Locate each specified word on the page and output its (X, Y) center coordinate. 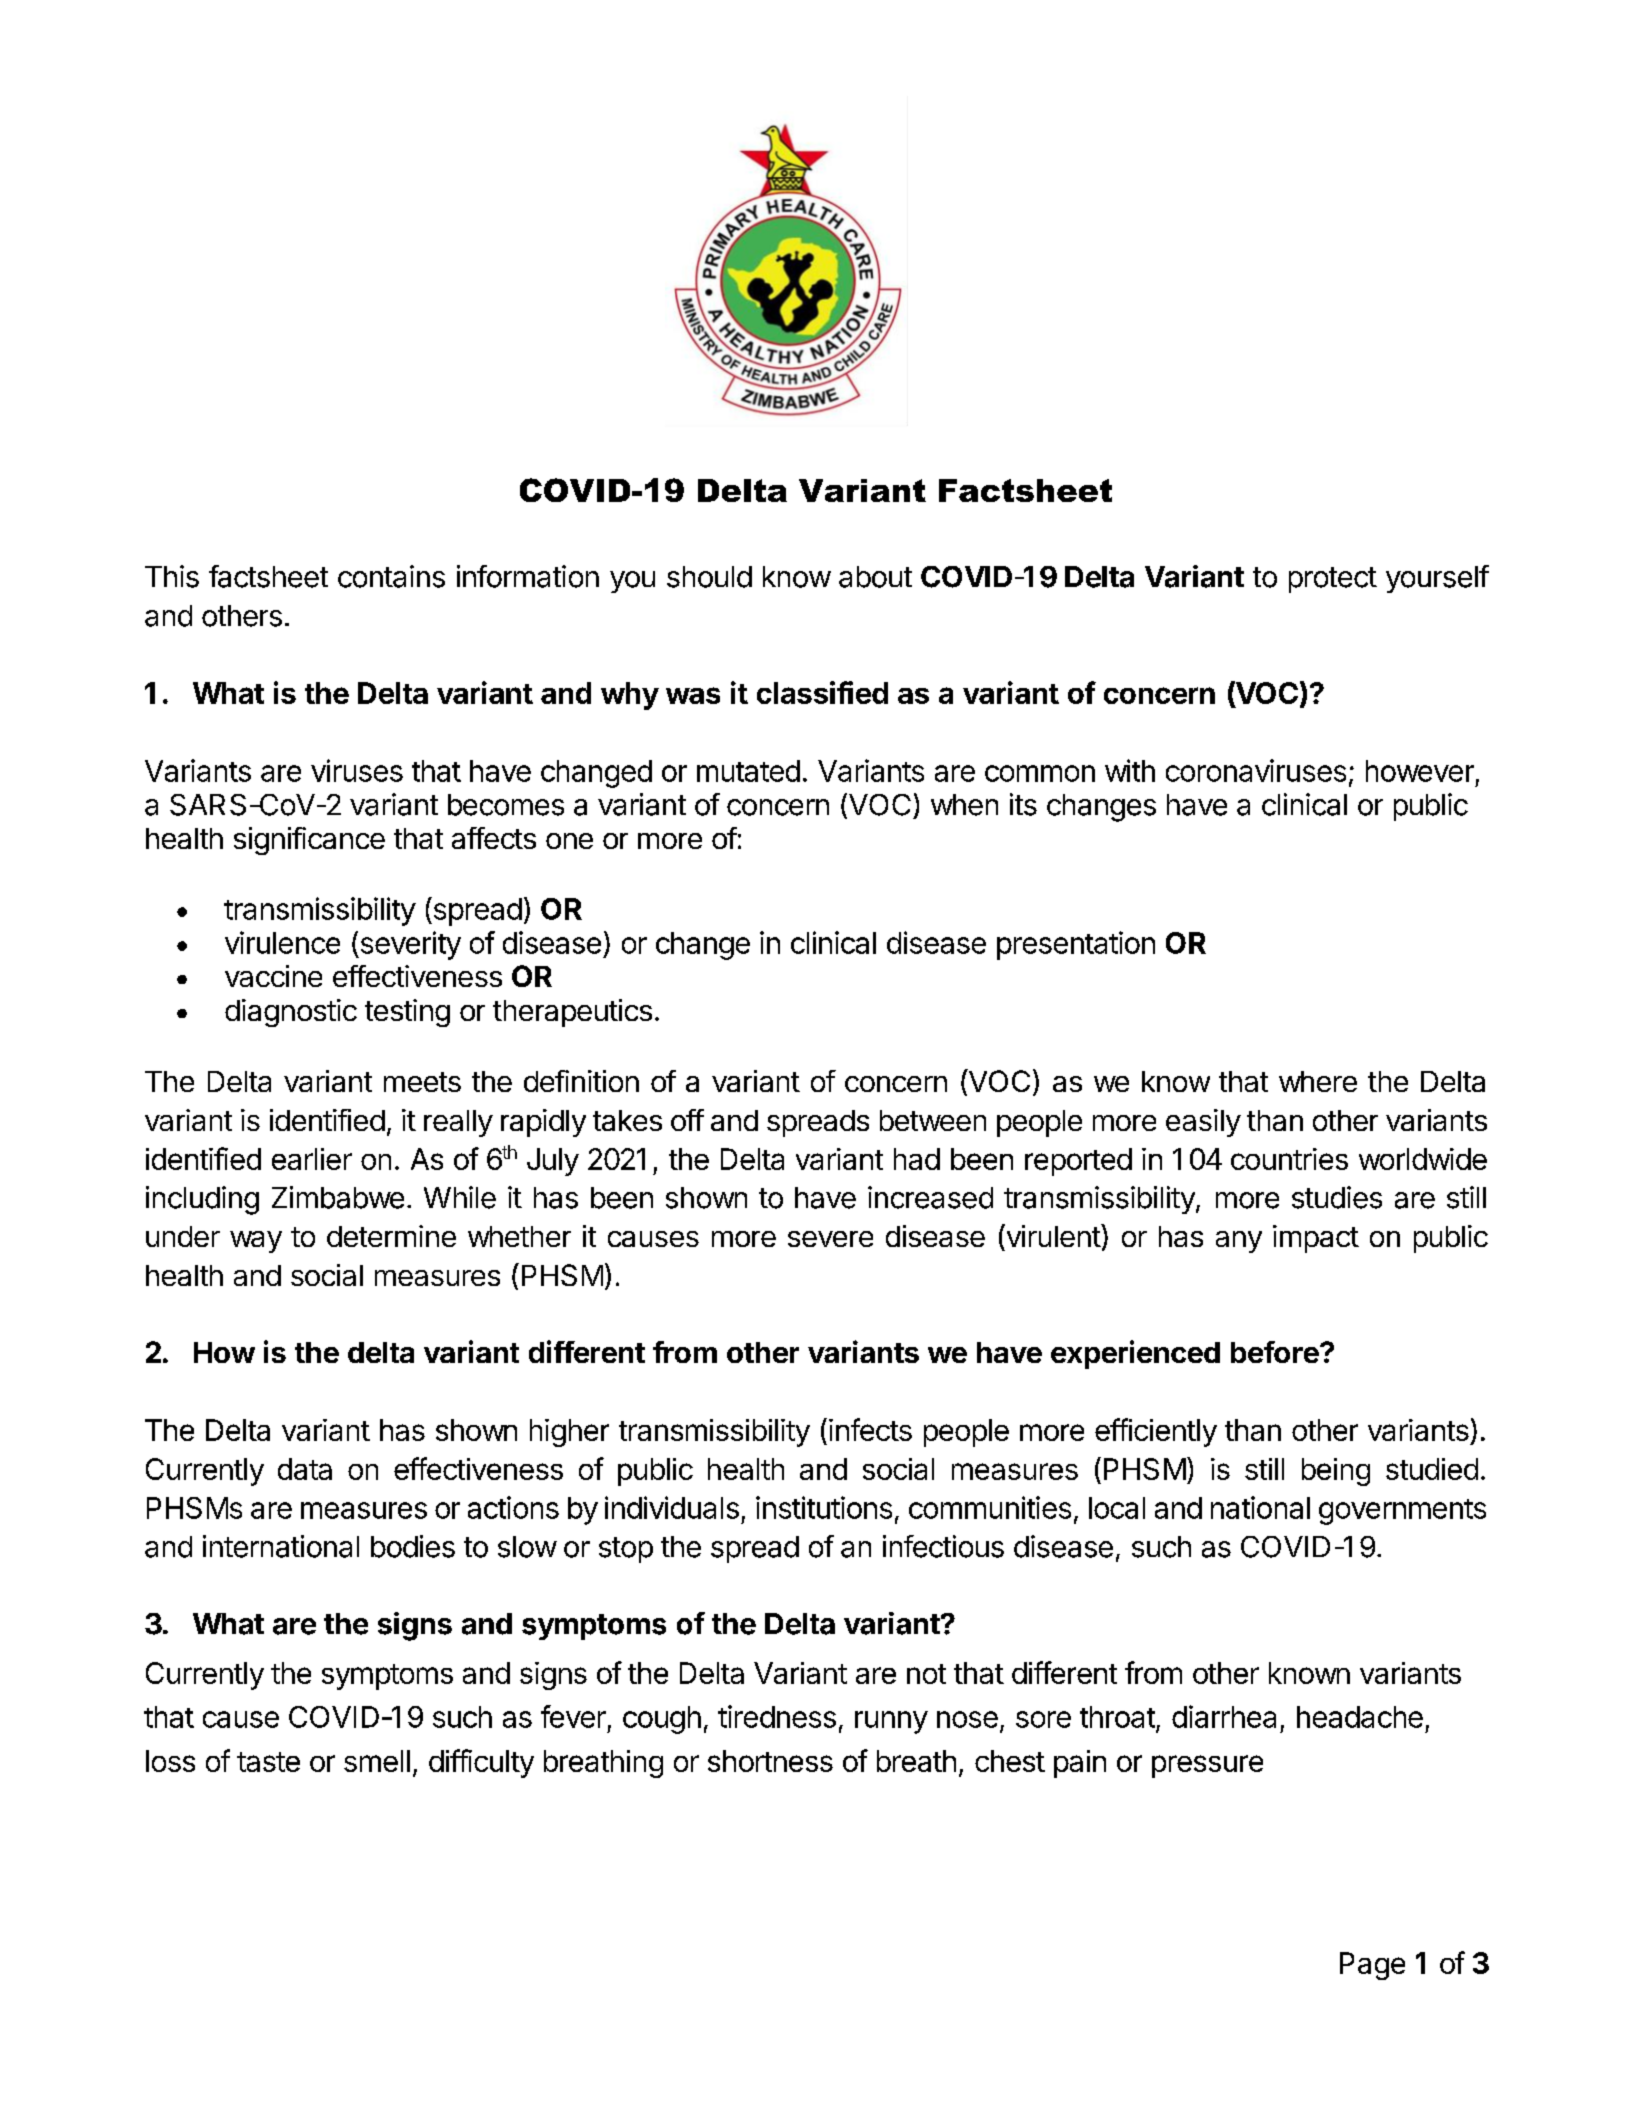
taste (268, 1762)
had (917, 1159)
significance (309, 841)
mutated (748, 771)
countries (1289, 1159)
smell (377, 1761)
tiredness (777, 1716)
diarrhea (1224, 1716)
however (1420, 771)
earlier (312, 1159)
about (875, 577)
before (1276, 1352)
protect (1333, 580)
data (305, 1469)
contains (391, 576)
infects (870, 1429)
